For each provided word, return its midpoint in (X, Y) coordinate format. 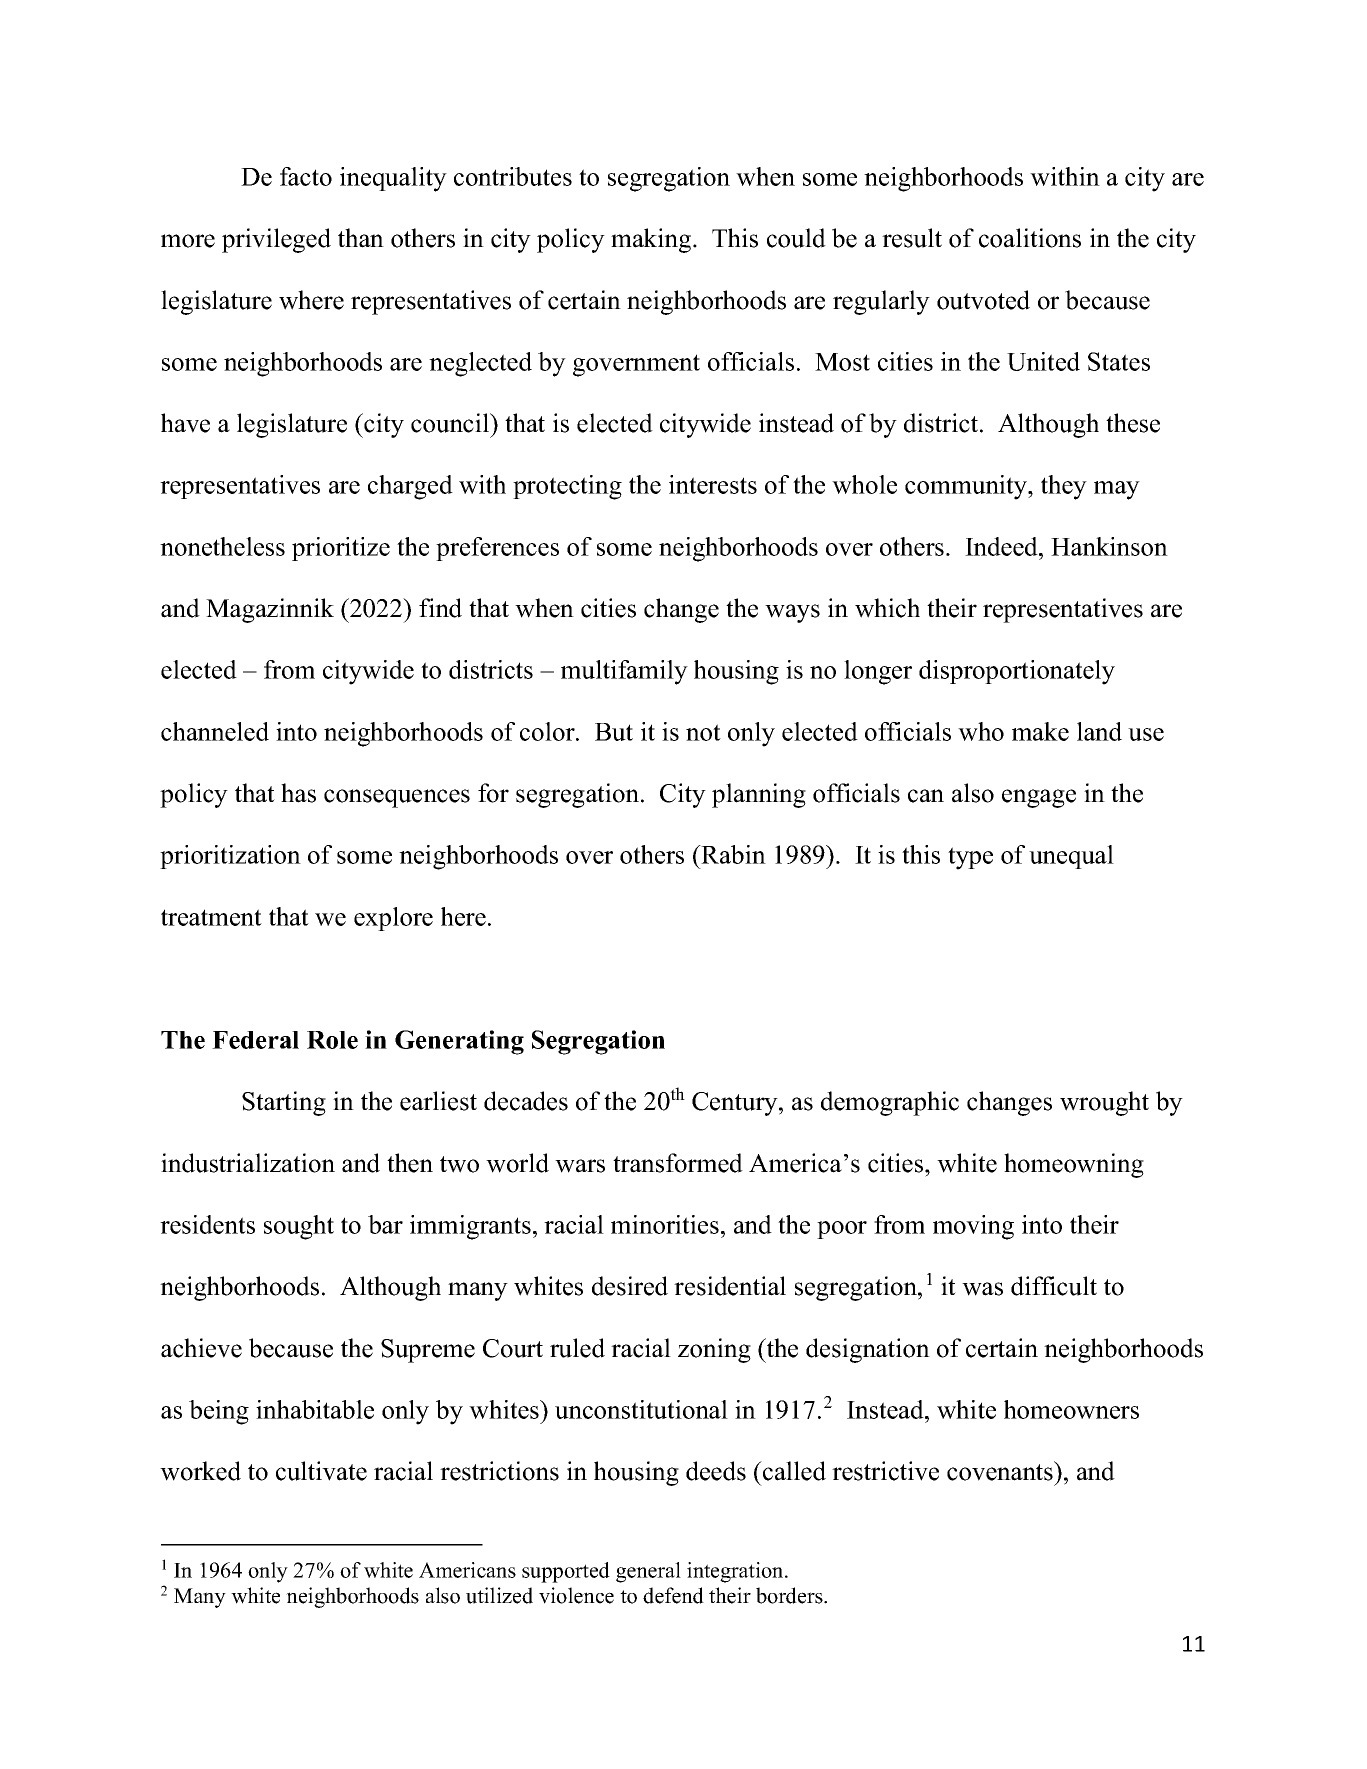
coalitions (1030, 238)
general (648, 1572)
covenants (1001, 1471)
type (970, 858)
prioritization (230, 857)
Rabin (732, 854)
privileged (276, 240)
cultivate (321, 1471)
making (652, 240)
